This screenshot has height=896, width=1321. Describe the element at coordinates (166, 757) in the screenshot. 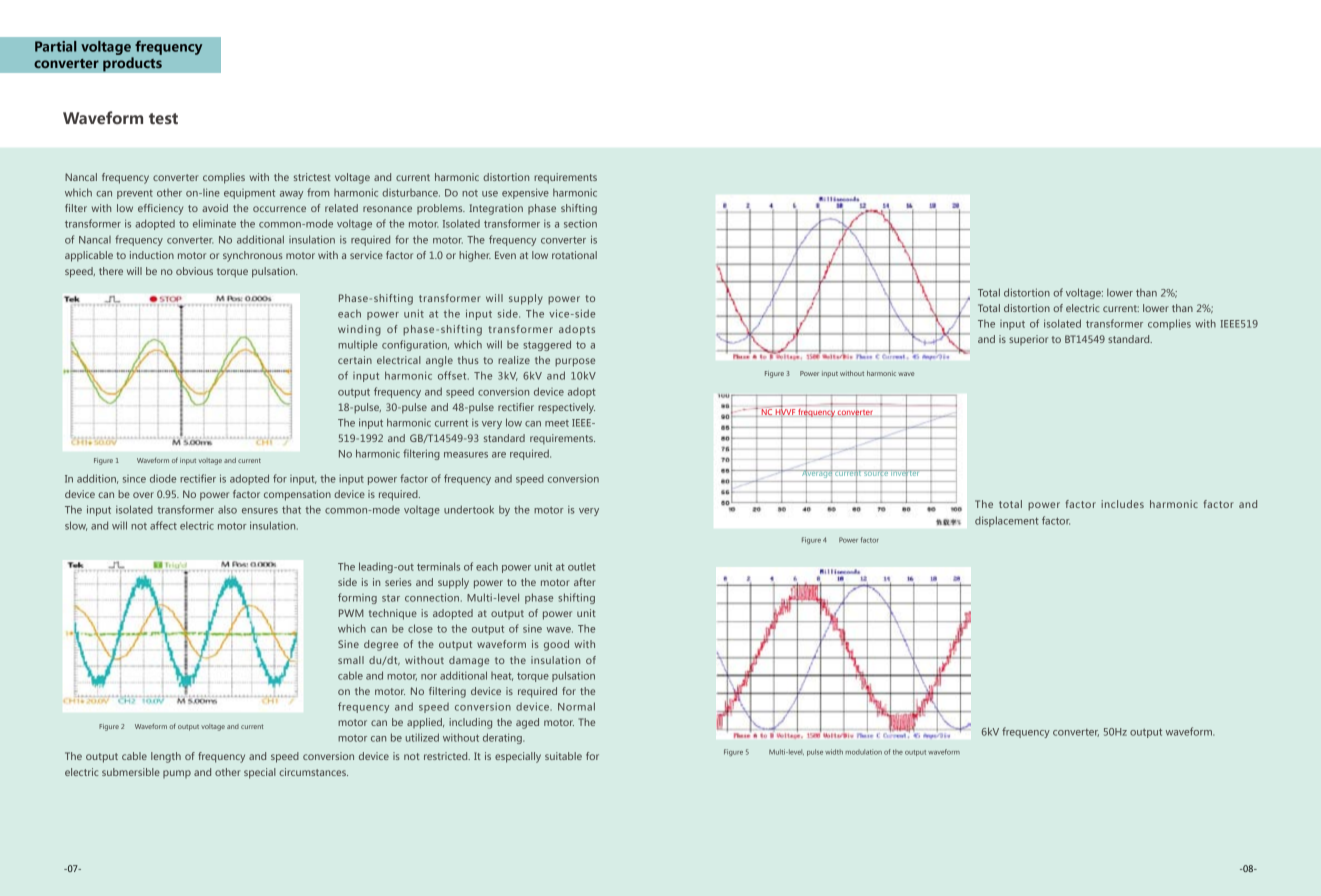

I see `length` at that location.
